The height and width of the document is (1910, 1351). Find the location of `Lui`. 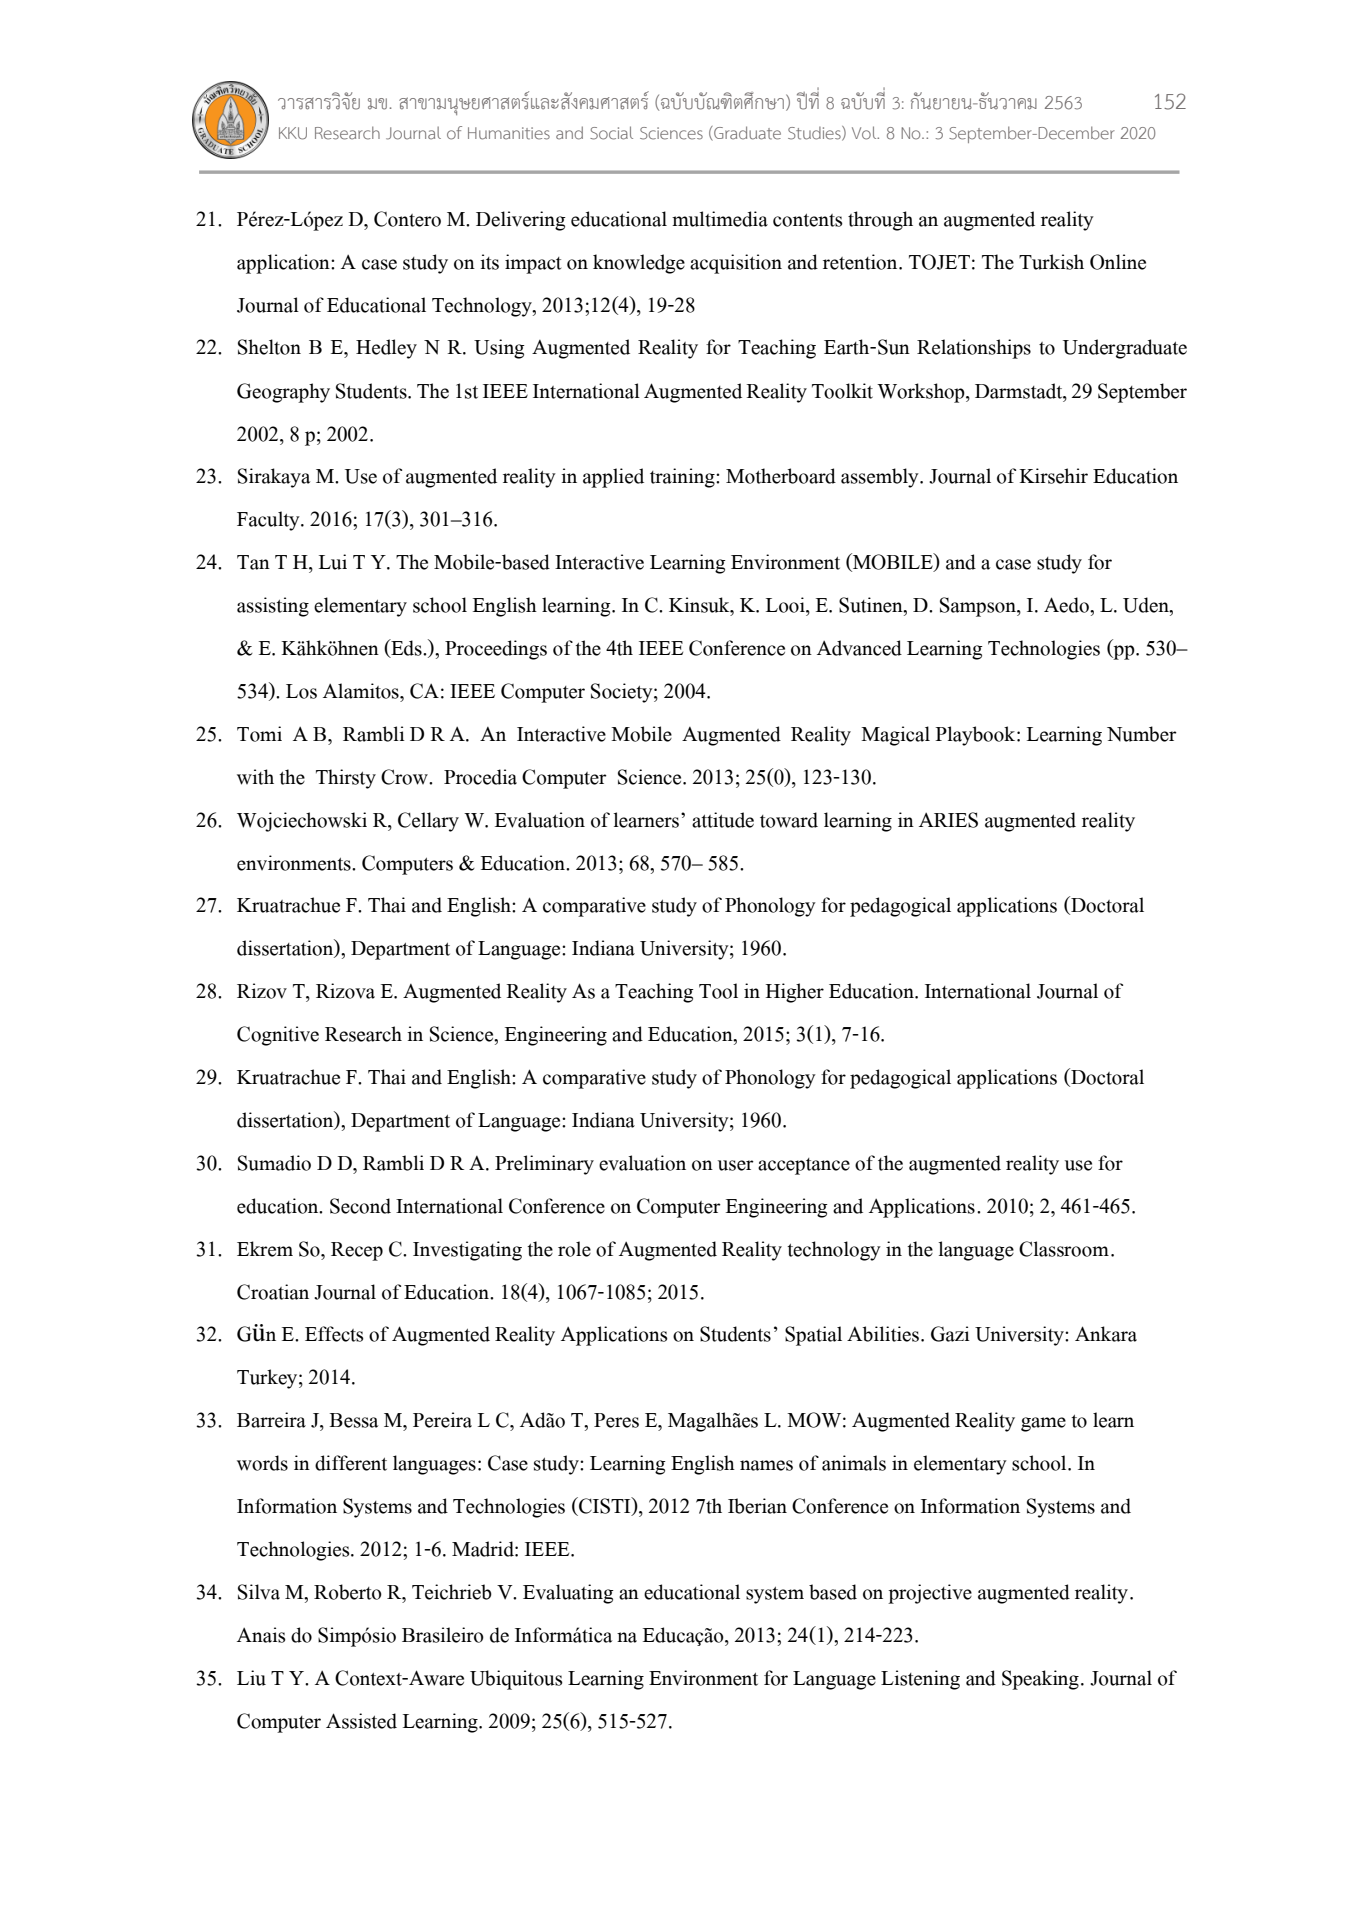

Lui is located at coordinates (333, 562).
